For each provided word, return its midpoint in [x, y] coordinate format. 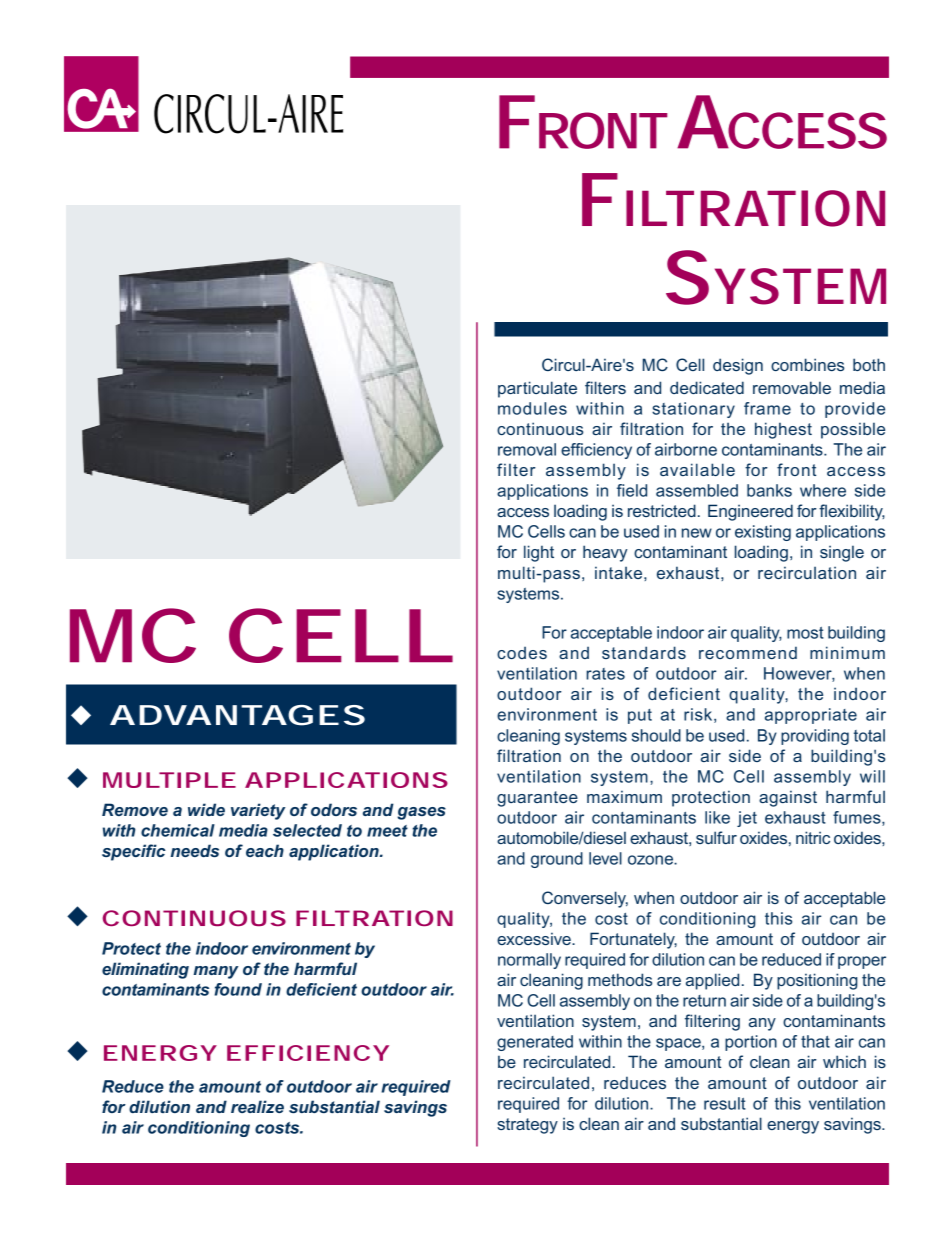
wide [206, 809]
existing [763, 533]
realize [257, 1106]
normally [529, 961]
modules [532, 408]
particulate [537, 389]
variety [258, 811]
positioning [817, 981]
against [788, 798]
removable [792, 387]
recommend [748, 652]
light [539, 553]
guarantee [537, 799]
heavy [605, 553]
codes [522, 652]
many [216, 972]
